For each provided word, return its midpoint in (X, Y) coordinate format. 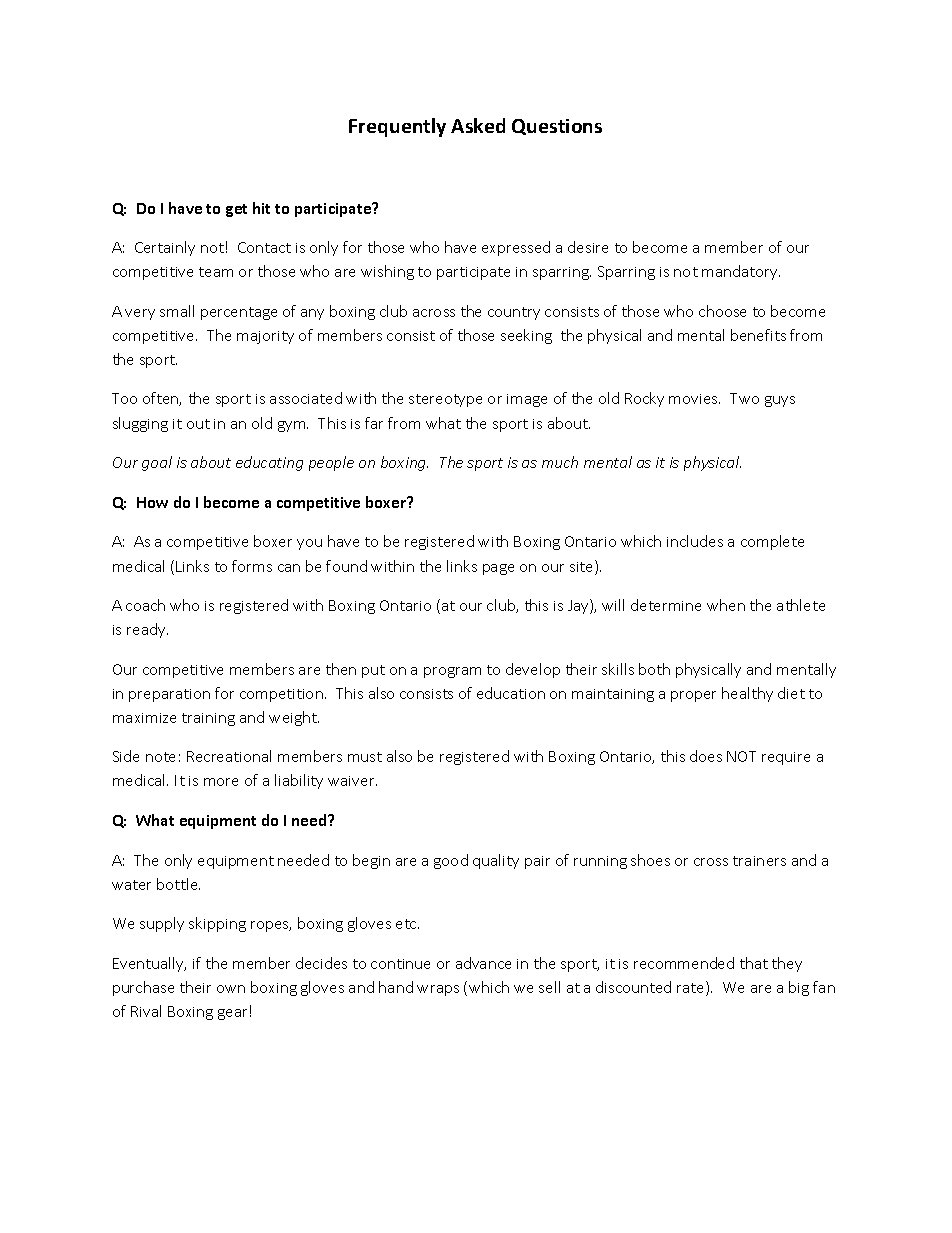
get (236, 210)
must (365, 757)
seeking (526, 336)
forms (252, 566)
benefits (758, 335)
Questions (557, 127)
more (221, 782)
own (231, 989)
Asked (478, 125)
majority (265, 337)
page (498, 569)
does (706, 756)
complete (772, 542)
